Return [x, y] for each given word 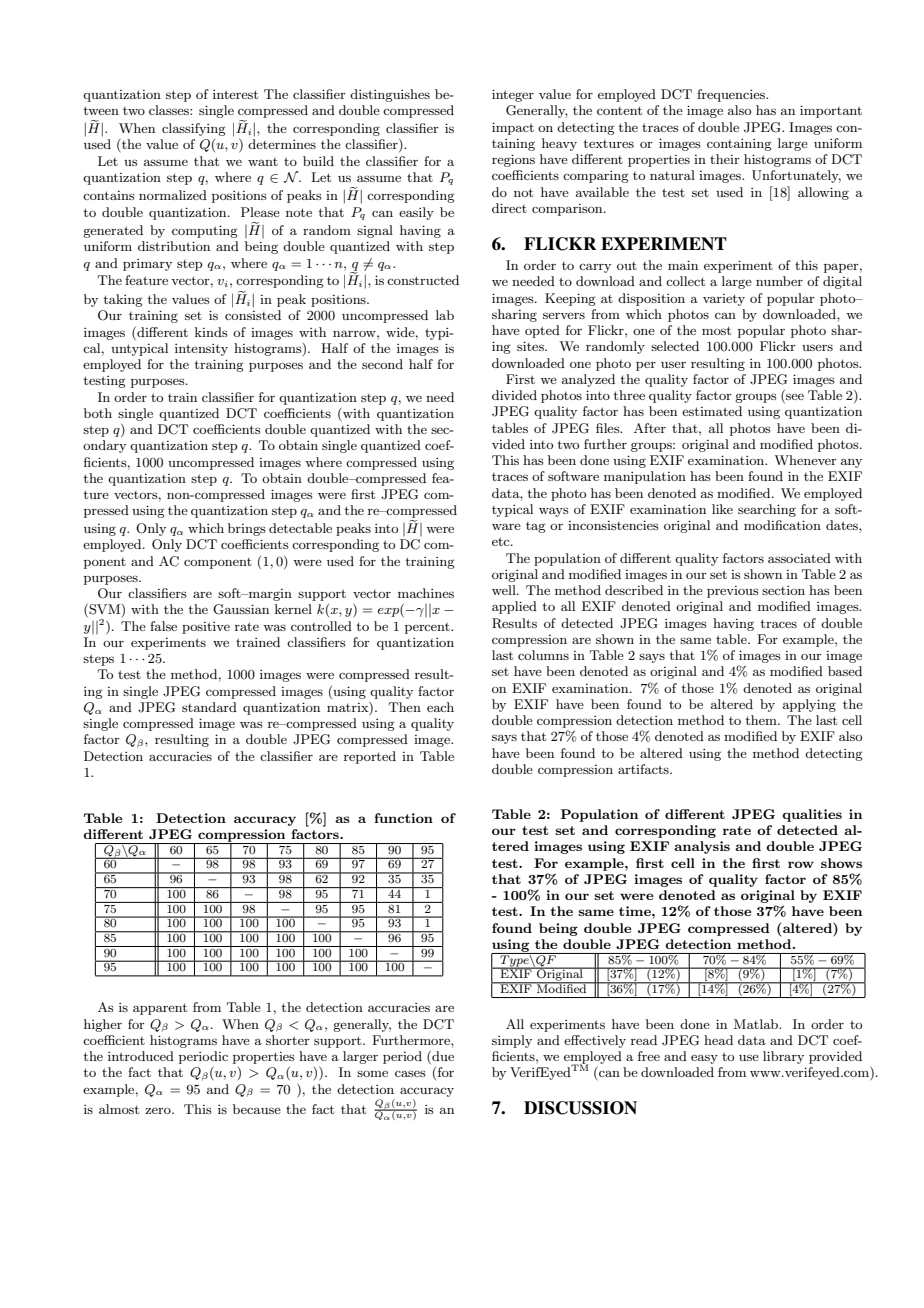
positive [206, 628]
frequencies [732, 95]
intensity [201, 350]
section [783, 590]
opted [542, 331]
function [403, 818]
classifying [194, 129]
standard [209, 707]
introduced [141, 1056]
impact [513, 128]
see [794, 398]
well [505, 590]
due [442, 1057]
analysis [702, 847]
